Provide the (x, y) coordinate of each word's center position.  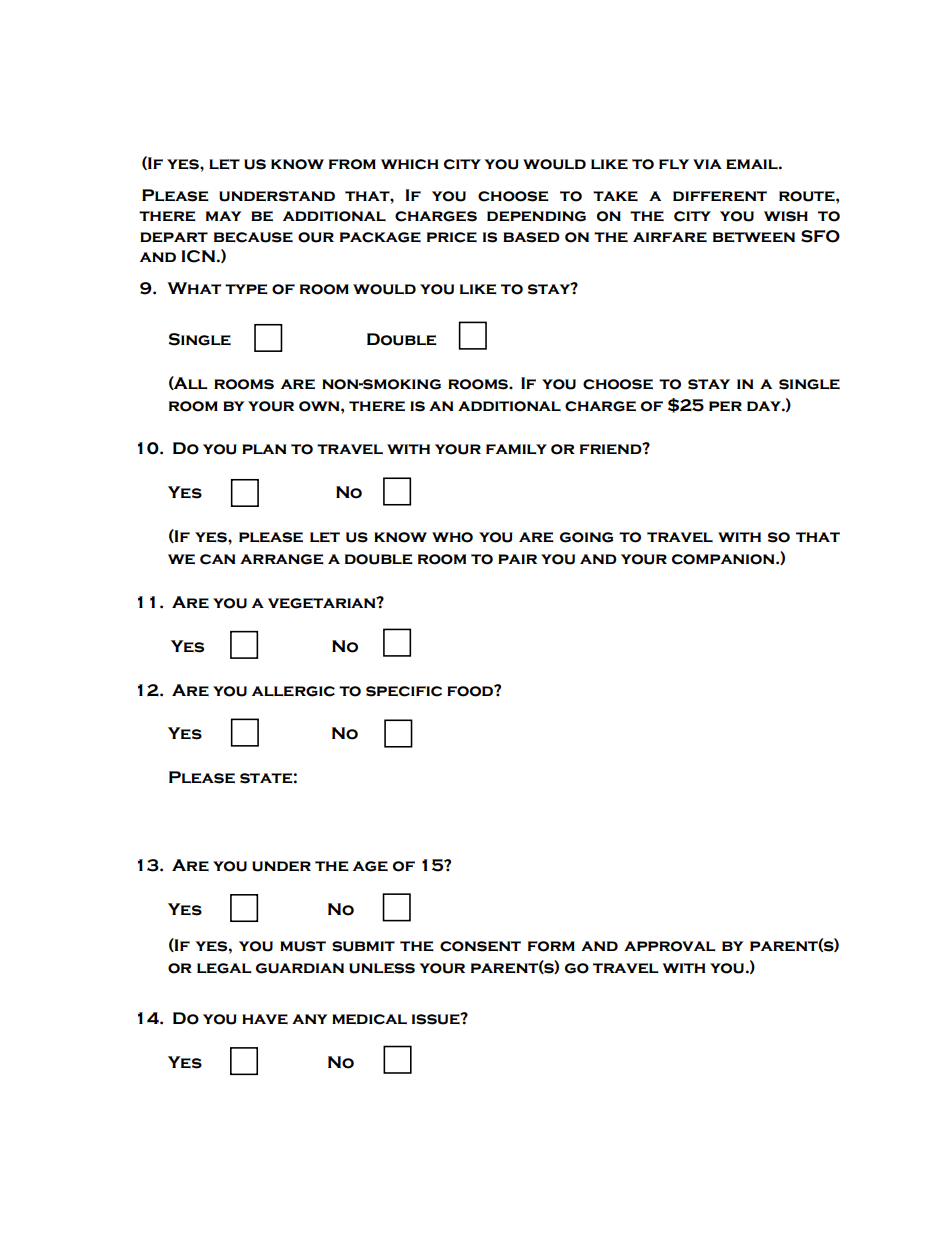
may (224, 216)
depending (536, 216)
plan (264, 449)
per (725, 406)
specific (404, 691)
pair (517, 559)
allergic (293, 691)
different (720, 196)
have (265, 1019)
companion (724, 559)
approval (669, 946)
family (516, 449)
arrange (282, 559)
